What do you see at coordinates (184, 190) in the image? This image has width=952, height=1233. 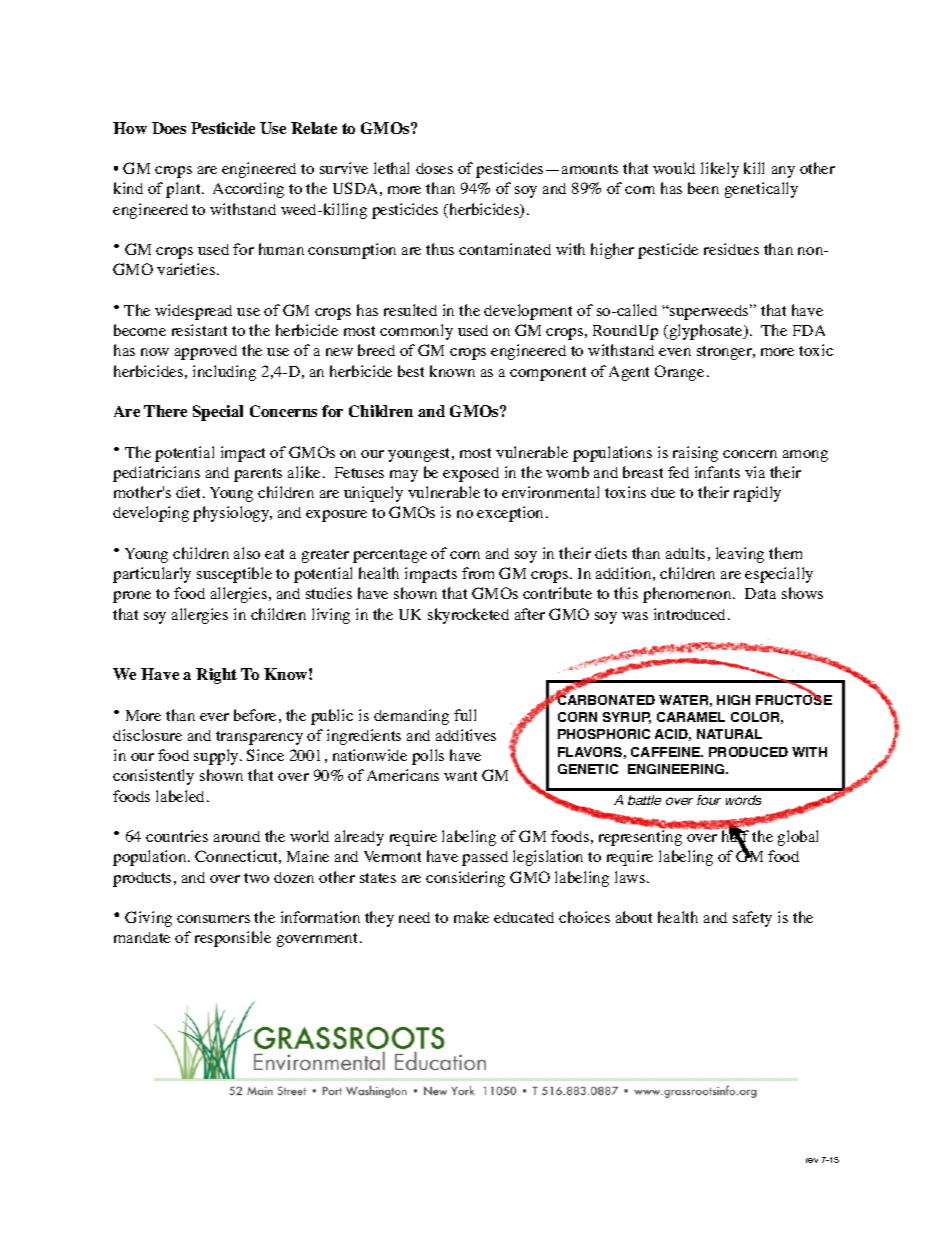 I see `plant` at bounding box center [184, 190].
